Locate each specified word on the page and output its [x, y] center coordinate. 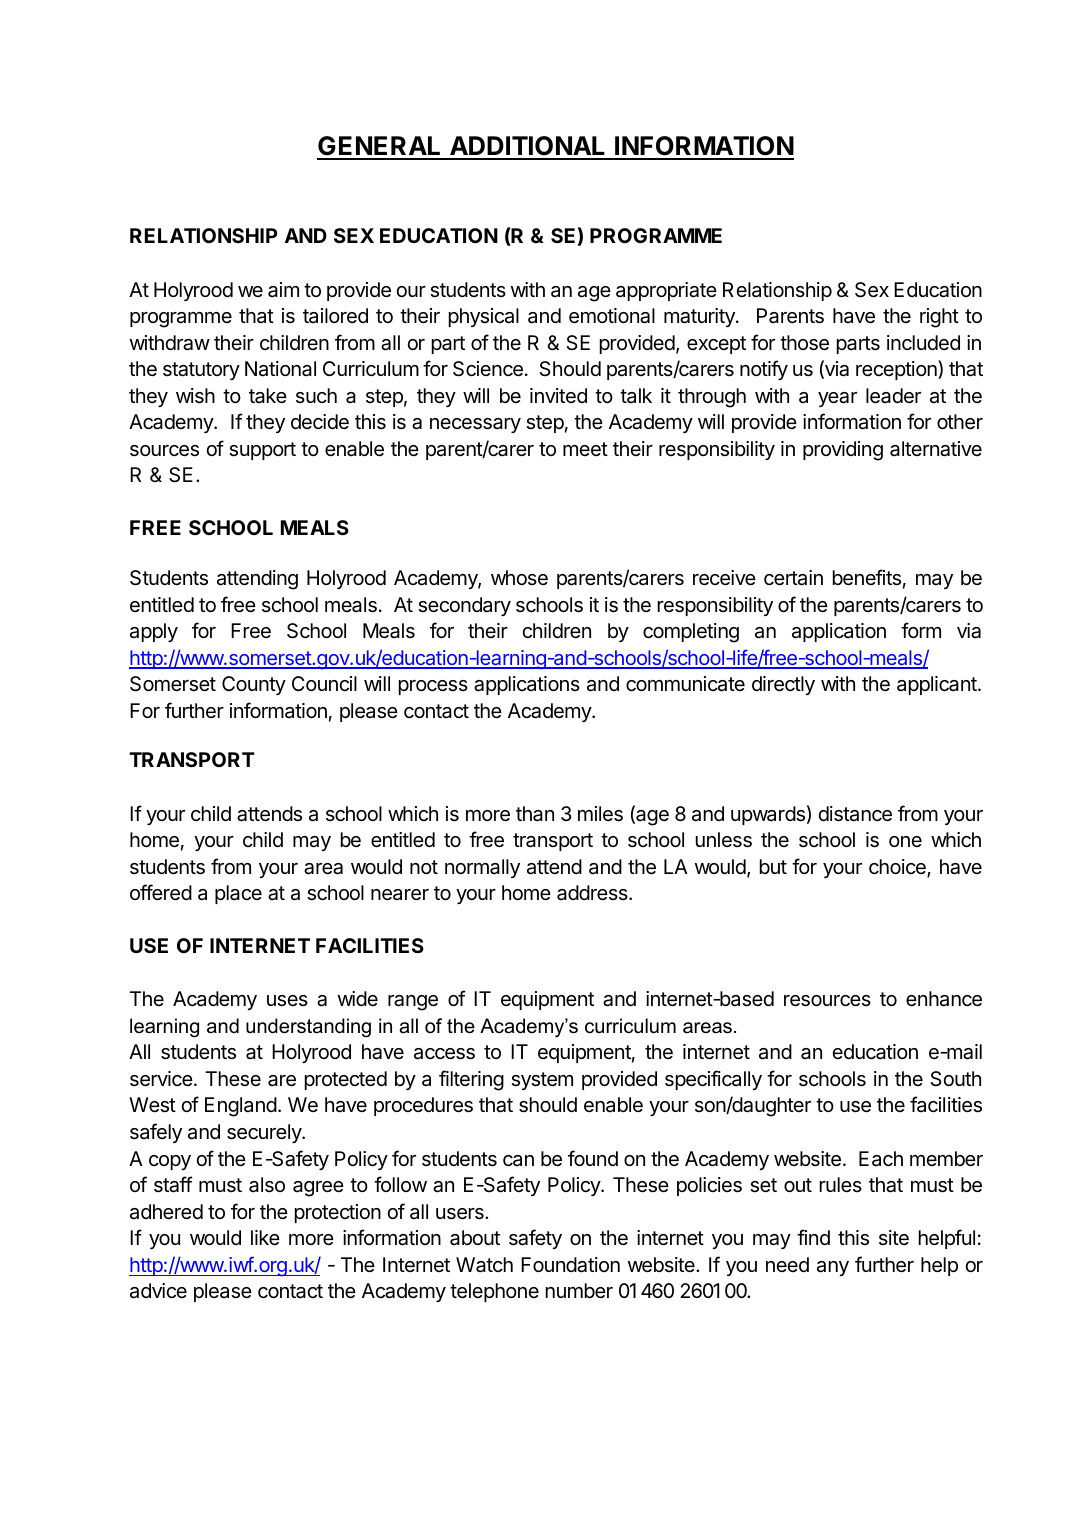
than [535, 814]
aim [283, 290]
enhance [944, 999]
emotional [612, 316]
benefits [867, 577]
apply [154, 632]
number [579, 1290]
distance [855, 814]
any [833, 1268]
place [238, 894]
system [542, 1081]
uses [287, 1001]
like [265, 1237]
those [804, 343]
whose [519, 577]
